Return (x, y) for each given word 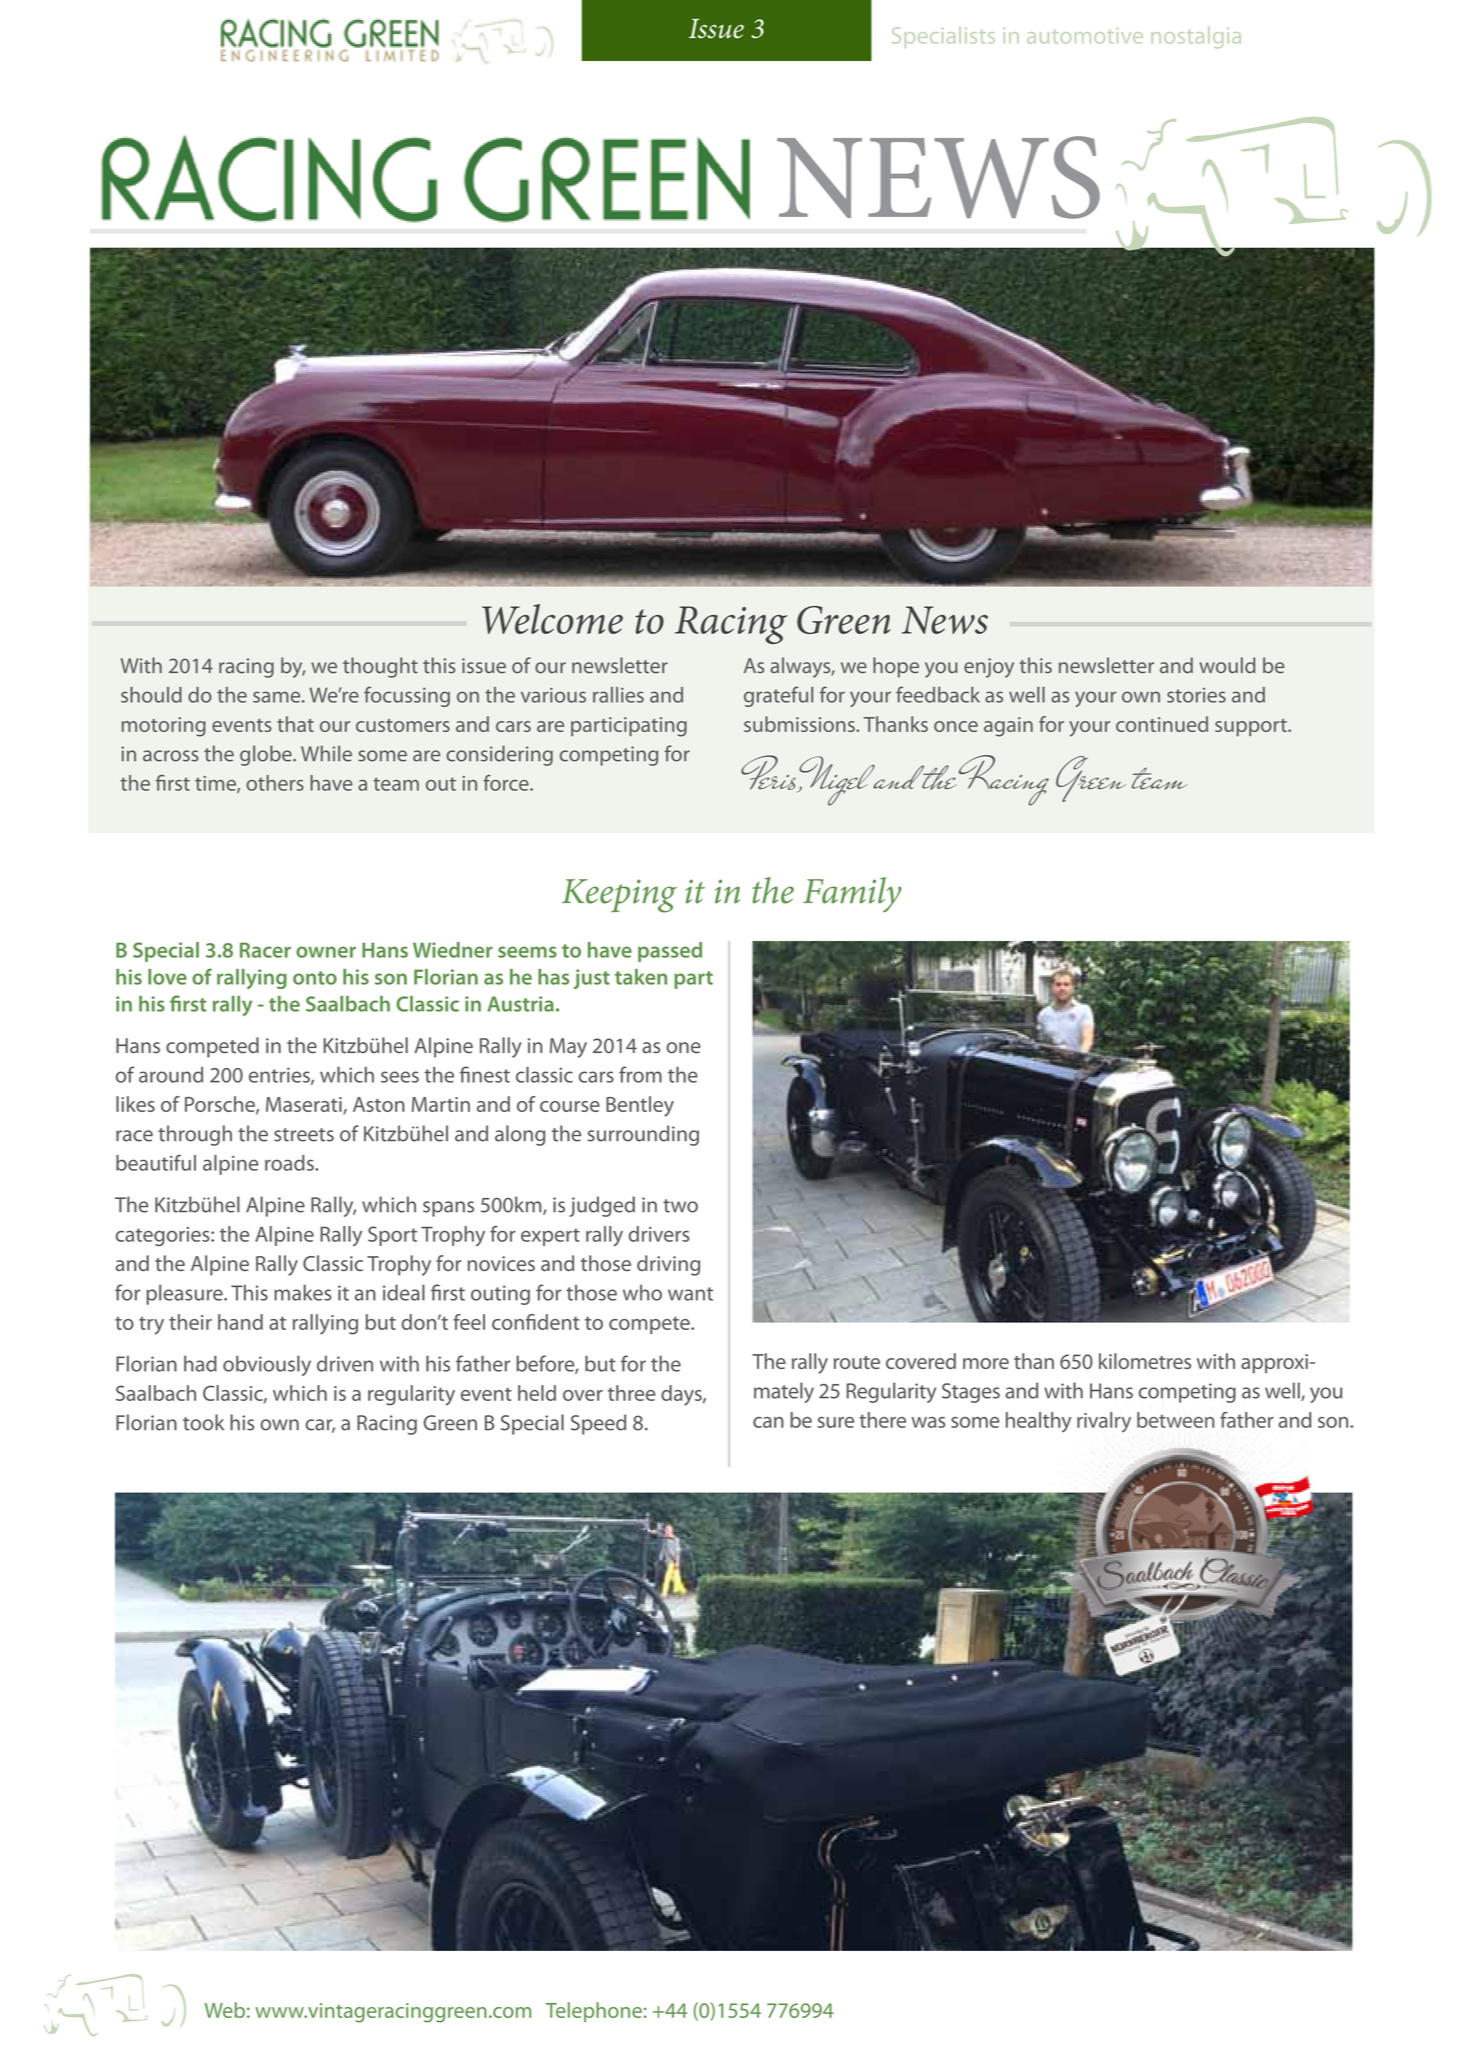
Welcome (552, 619)
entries (280, 1076)
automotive (1085, 36)
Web (225, 2010)
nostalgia (1196, 37)
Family (852, 895)
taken (641, 977)
